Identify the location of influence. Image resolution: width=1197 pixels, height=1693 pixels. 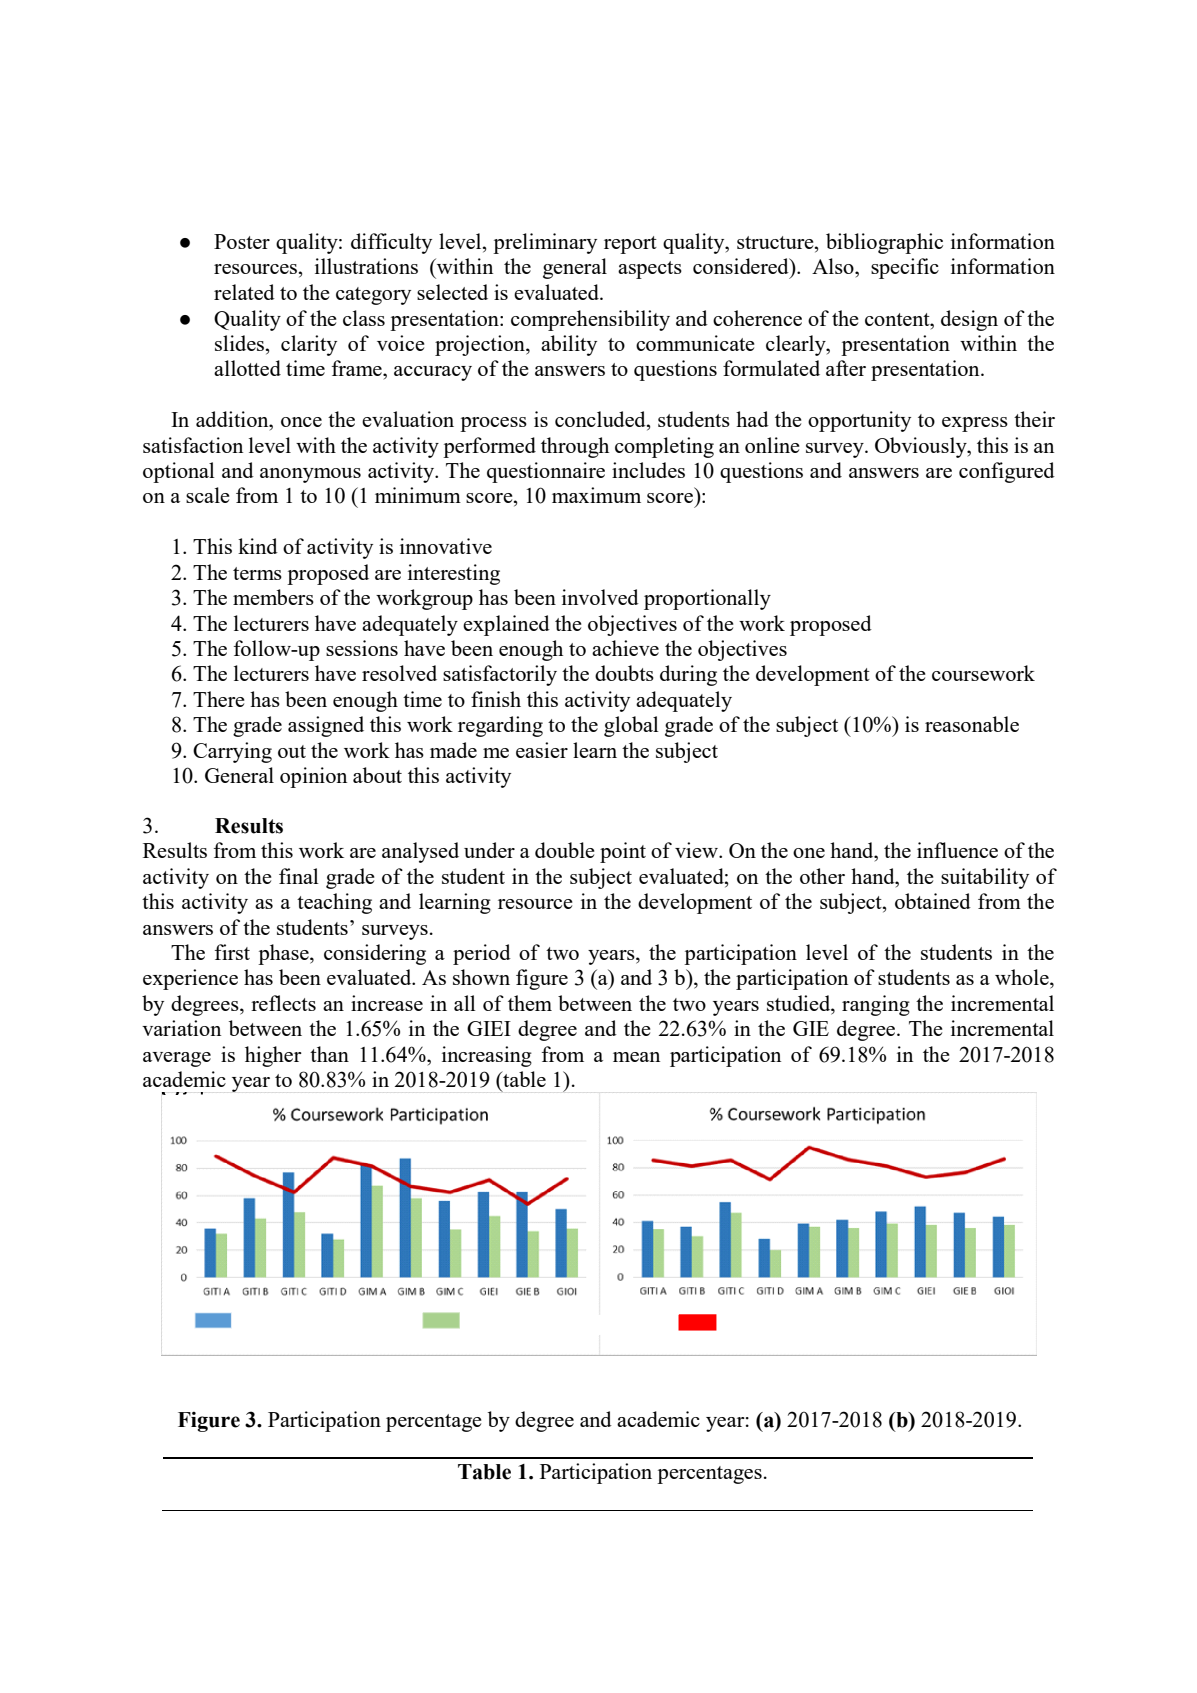
(957, 850).
